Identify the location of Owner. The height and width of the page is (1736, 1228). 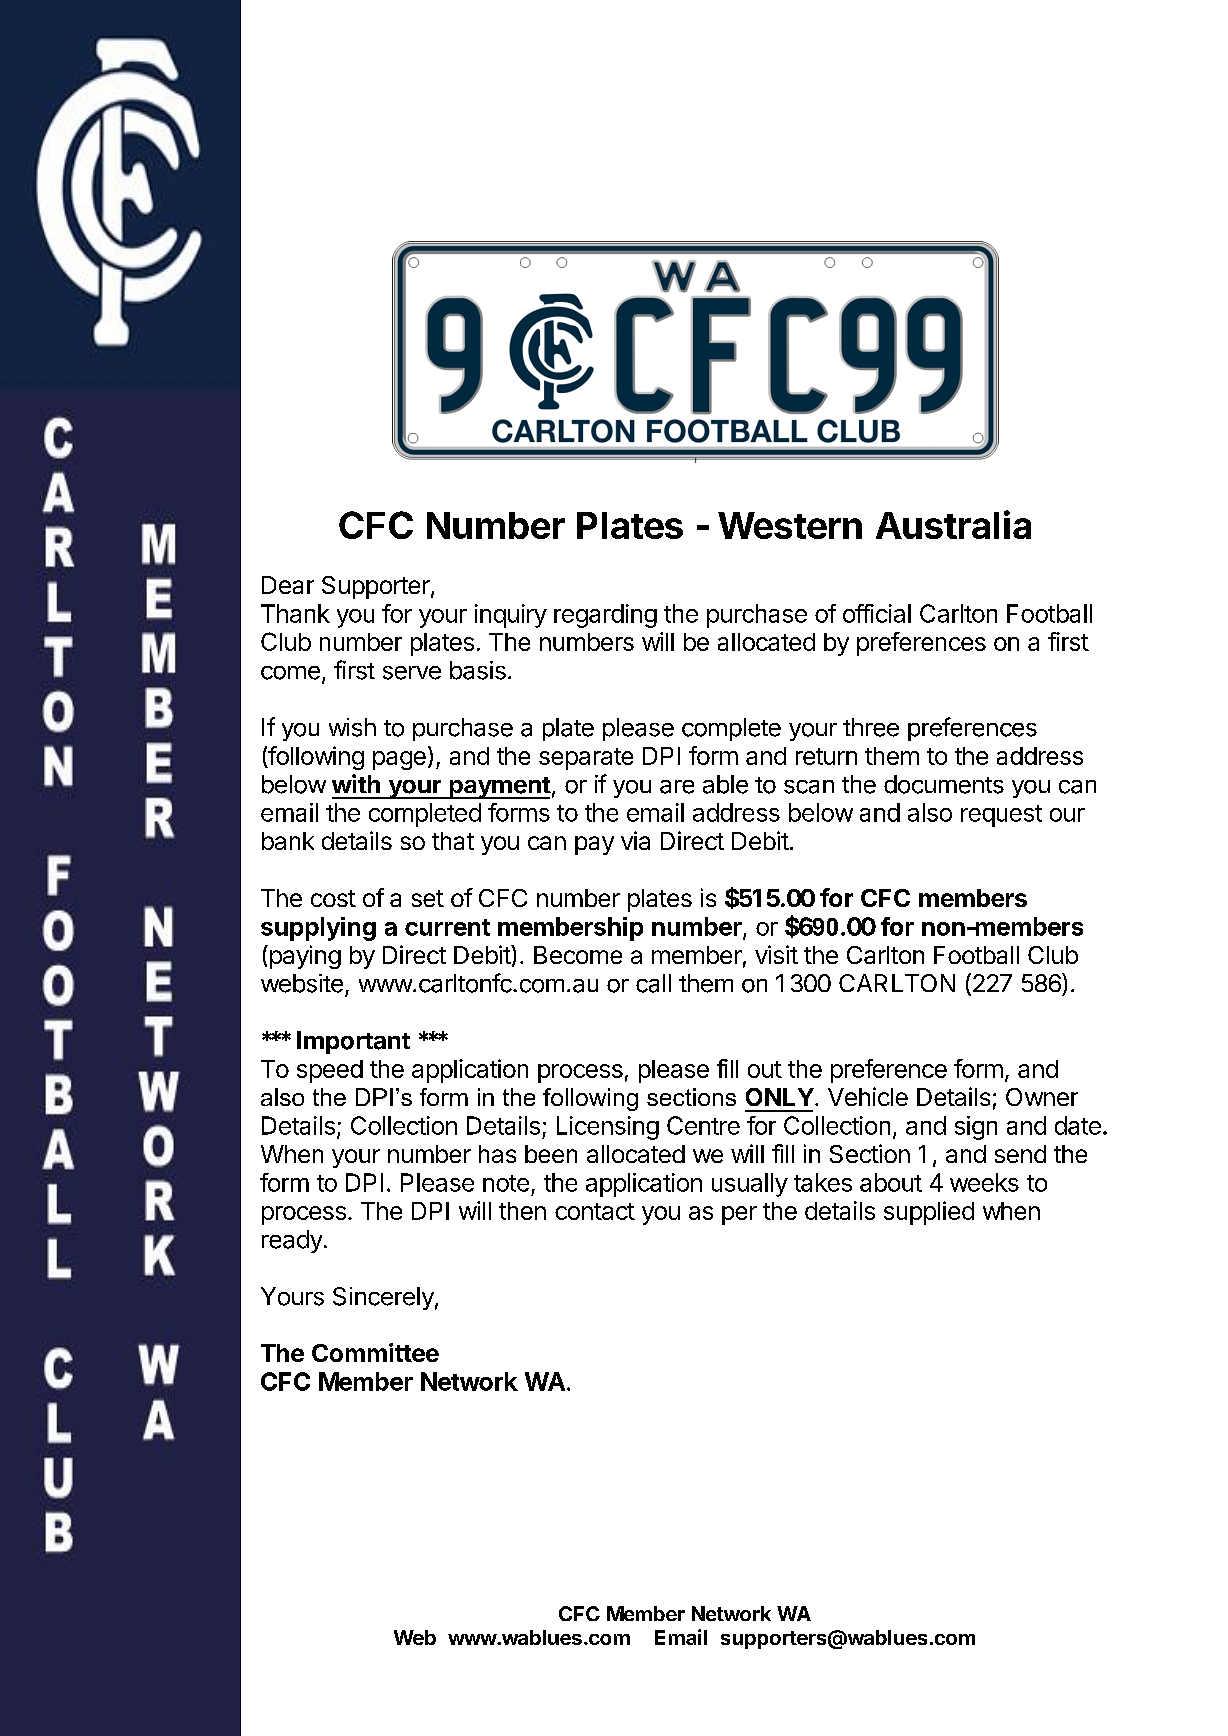
(1042, 1097).
